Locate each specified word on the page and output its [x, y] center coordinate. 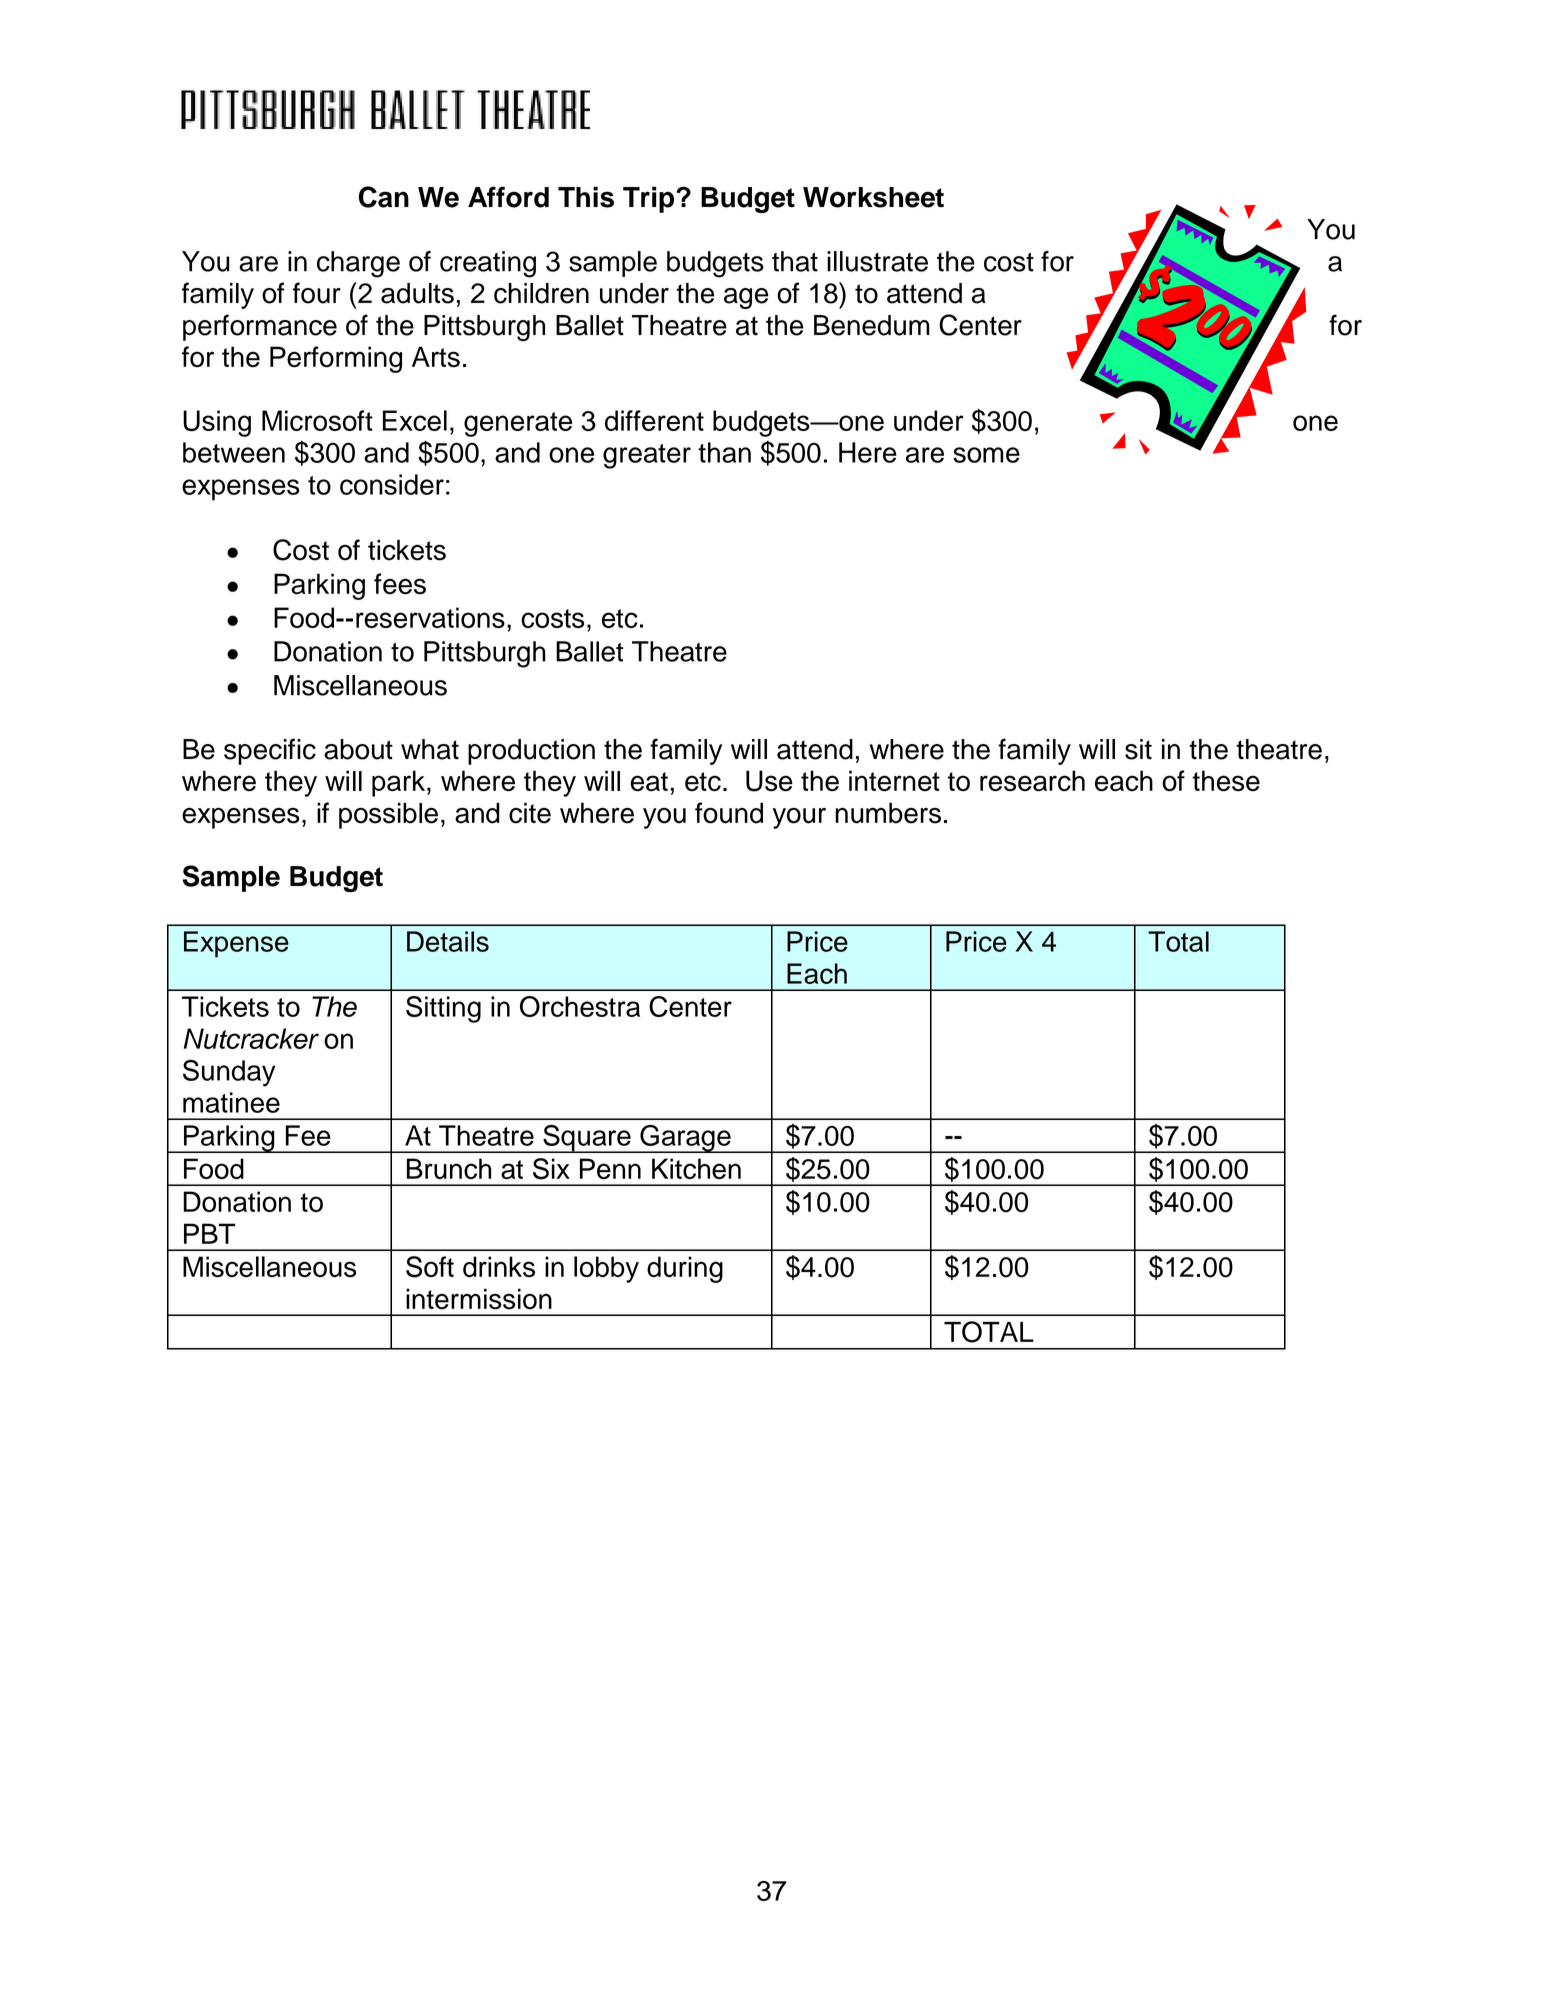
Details [448, 941]
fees [400, 584]
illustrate [877, 261]
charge [358, 264]
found [729, 813]
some [986, 455]
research [1032, 781]
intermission [479, 1299]
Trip [648, 199]
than [724, 452]
